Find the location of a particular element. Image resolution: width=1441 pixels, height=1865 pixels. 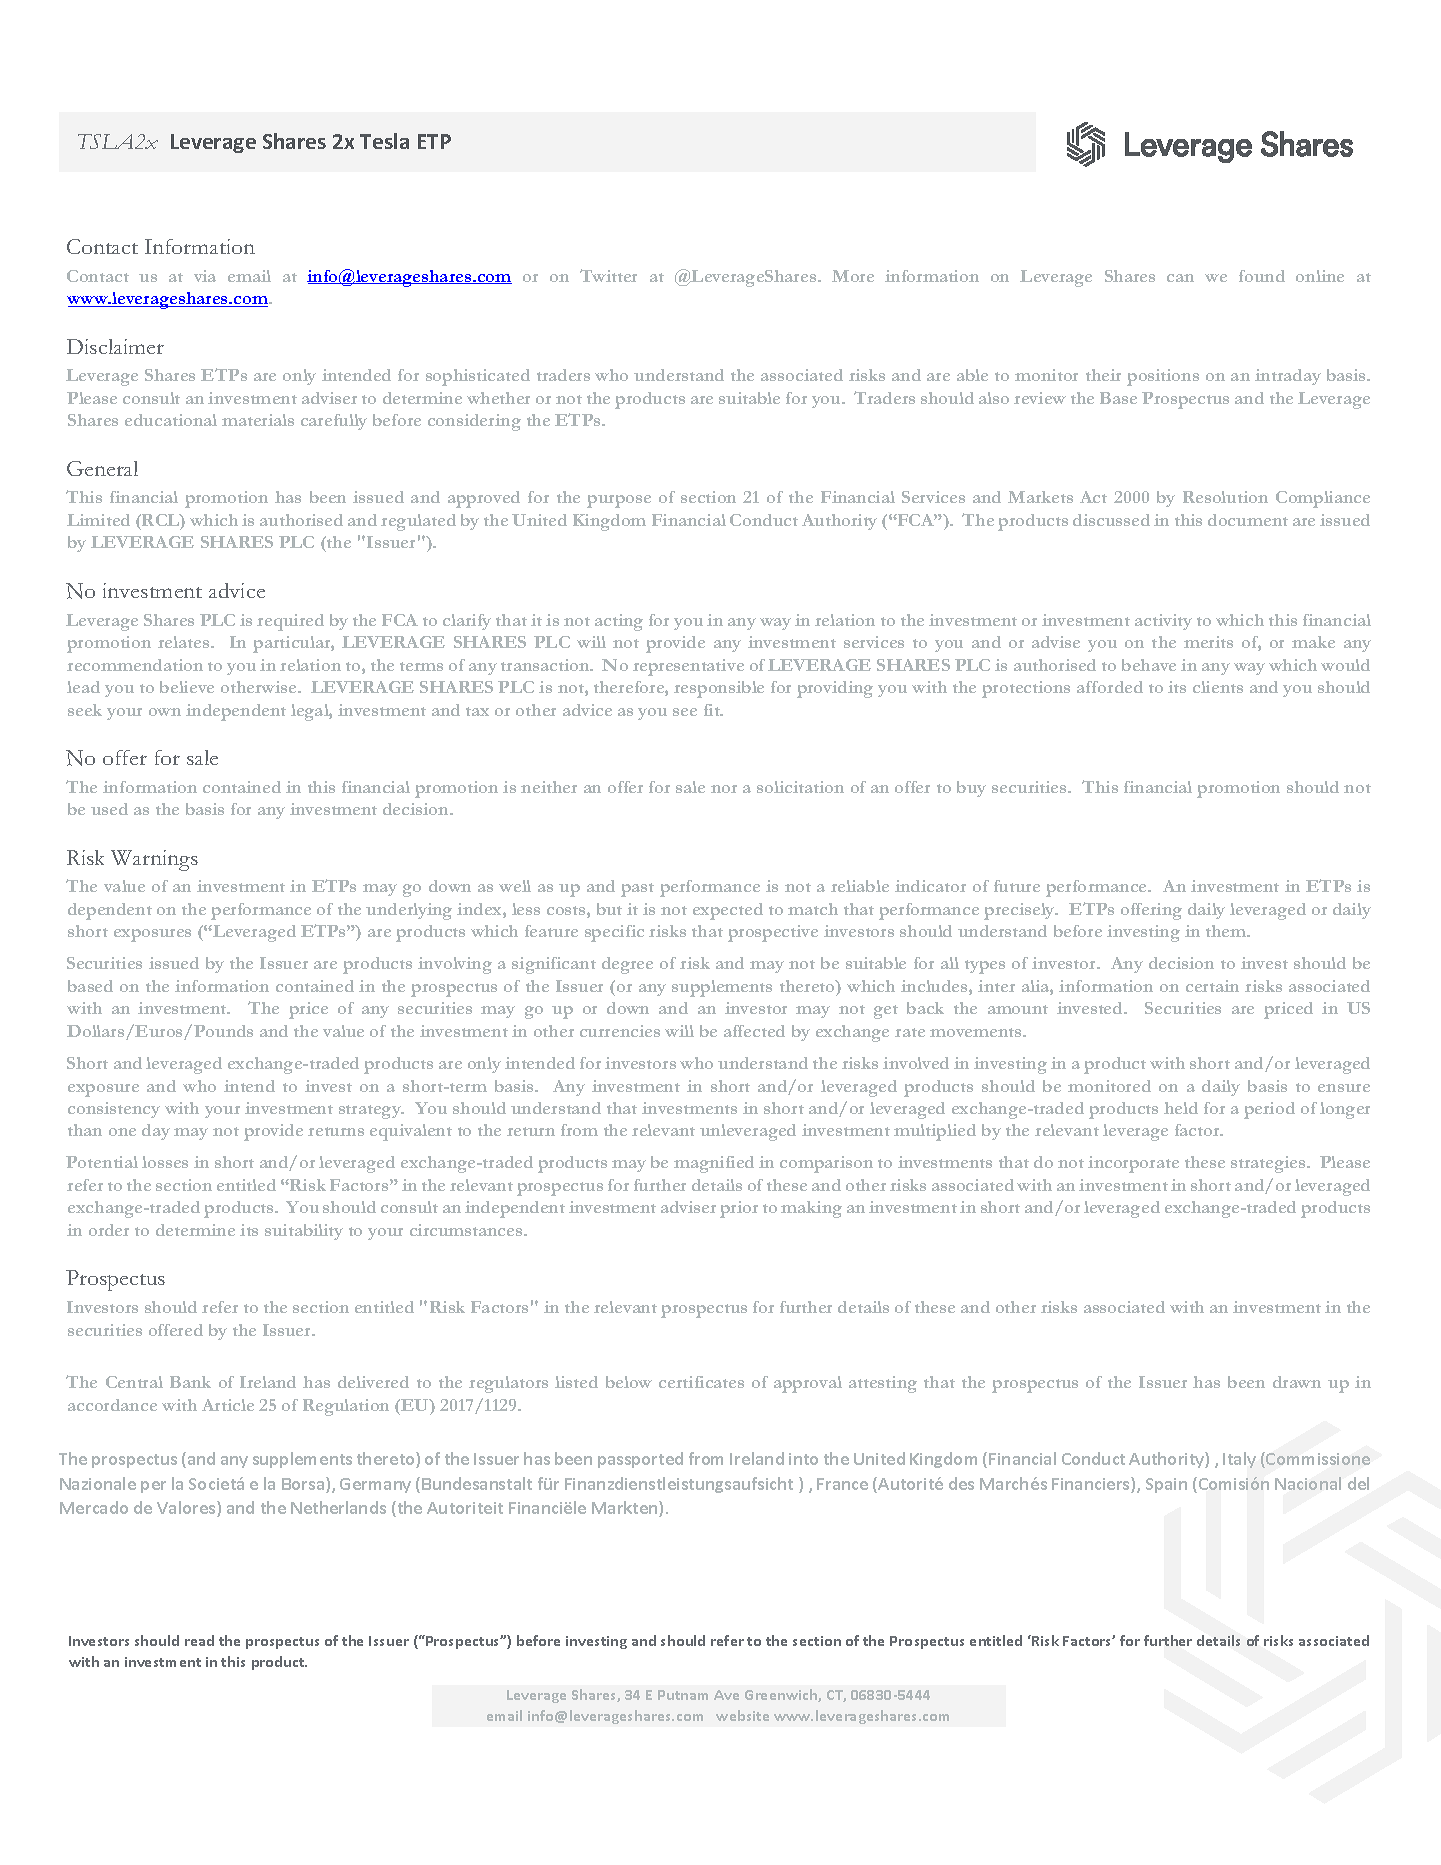

via is located at coordinates (205, 276).
